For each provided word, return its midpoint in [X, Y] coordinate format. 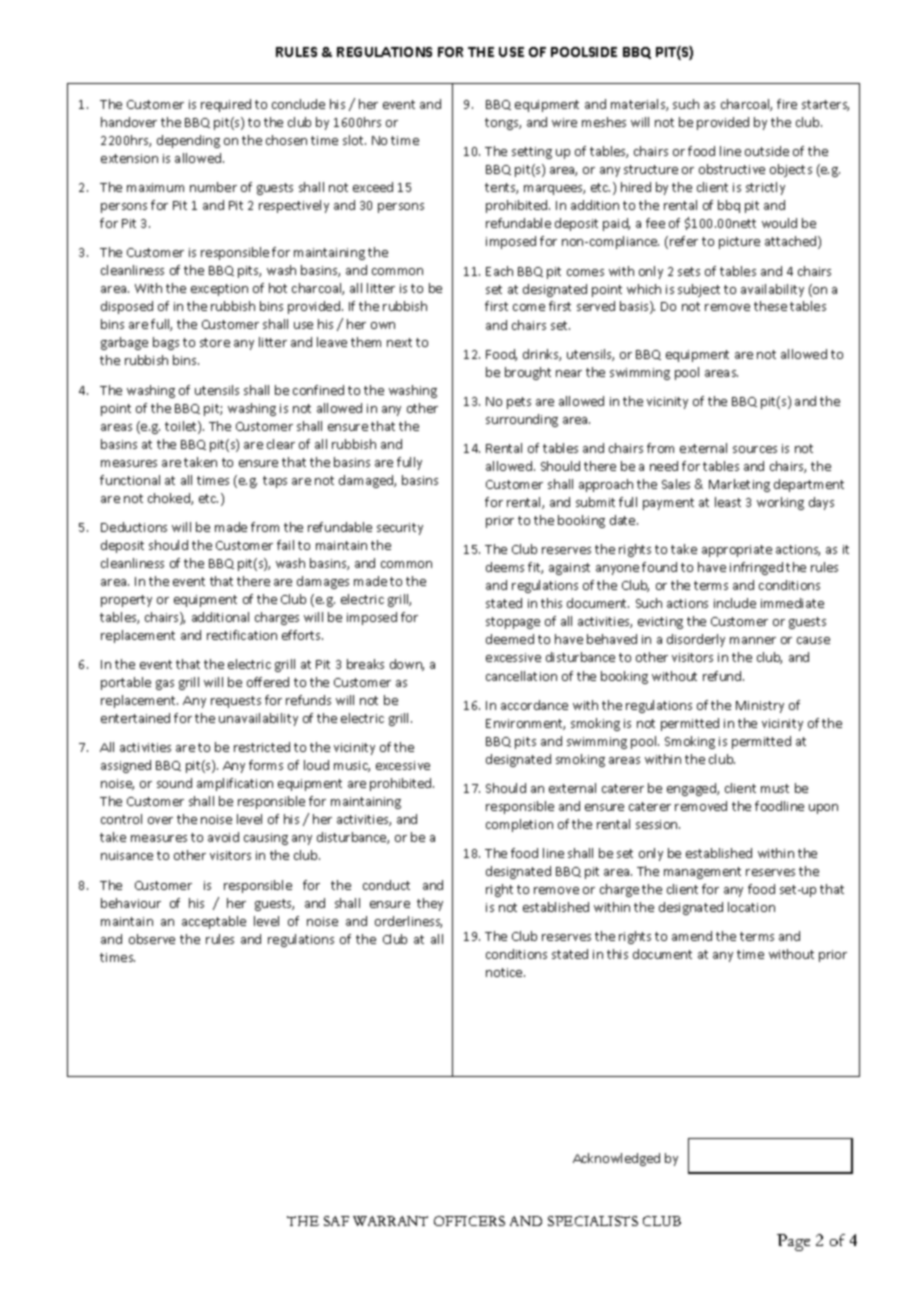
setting [532, 153]
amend [692, 936]
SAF [336, 1221]
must [775, 788]
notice [505, 972]
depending [188, 141]
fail [285, 545]
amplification [235, 784]
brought [528, 373]
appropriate [737, 551]
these [770, 306]
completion [519, 825]
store [215, 342]
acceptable [214, 922]
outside [767, 151]
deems [505, 567]
